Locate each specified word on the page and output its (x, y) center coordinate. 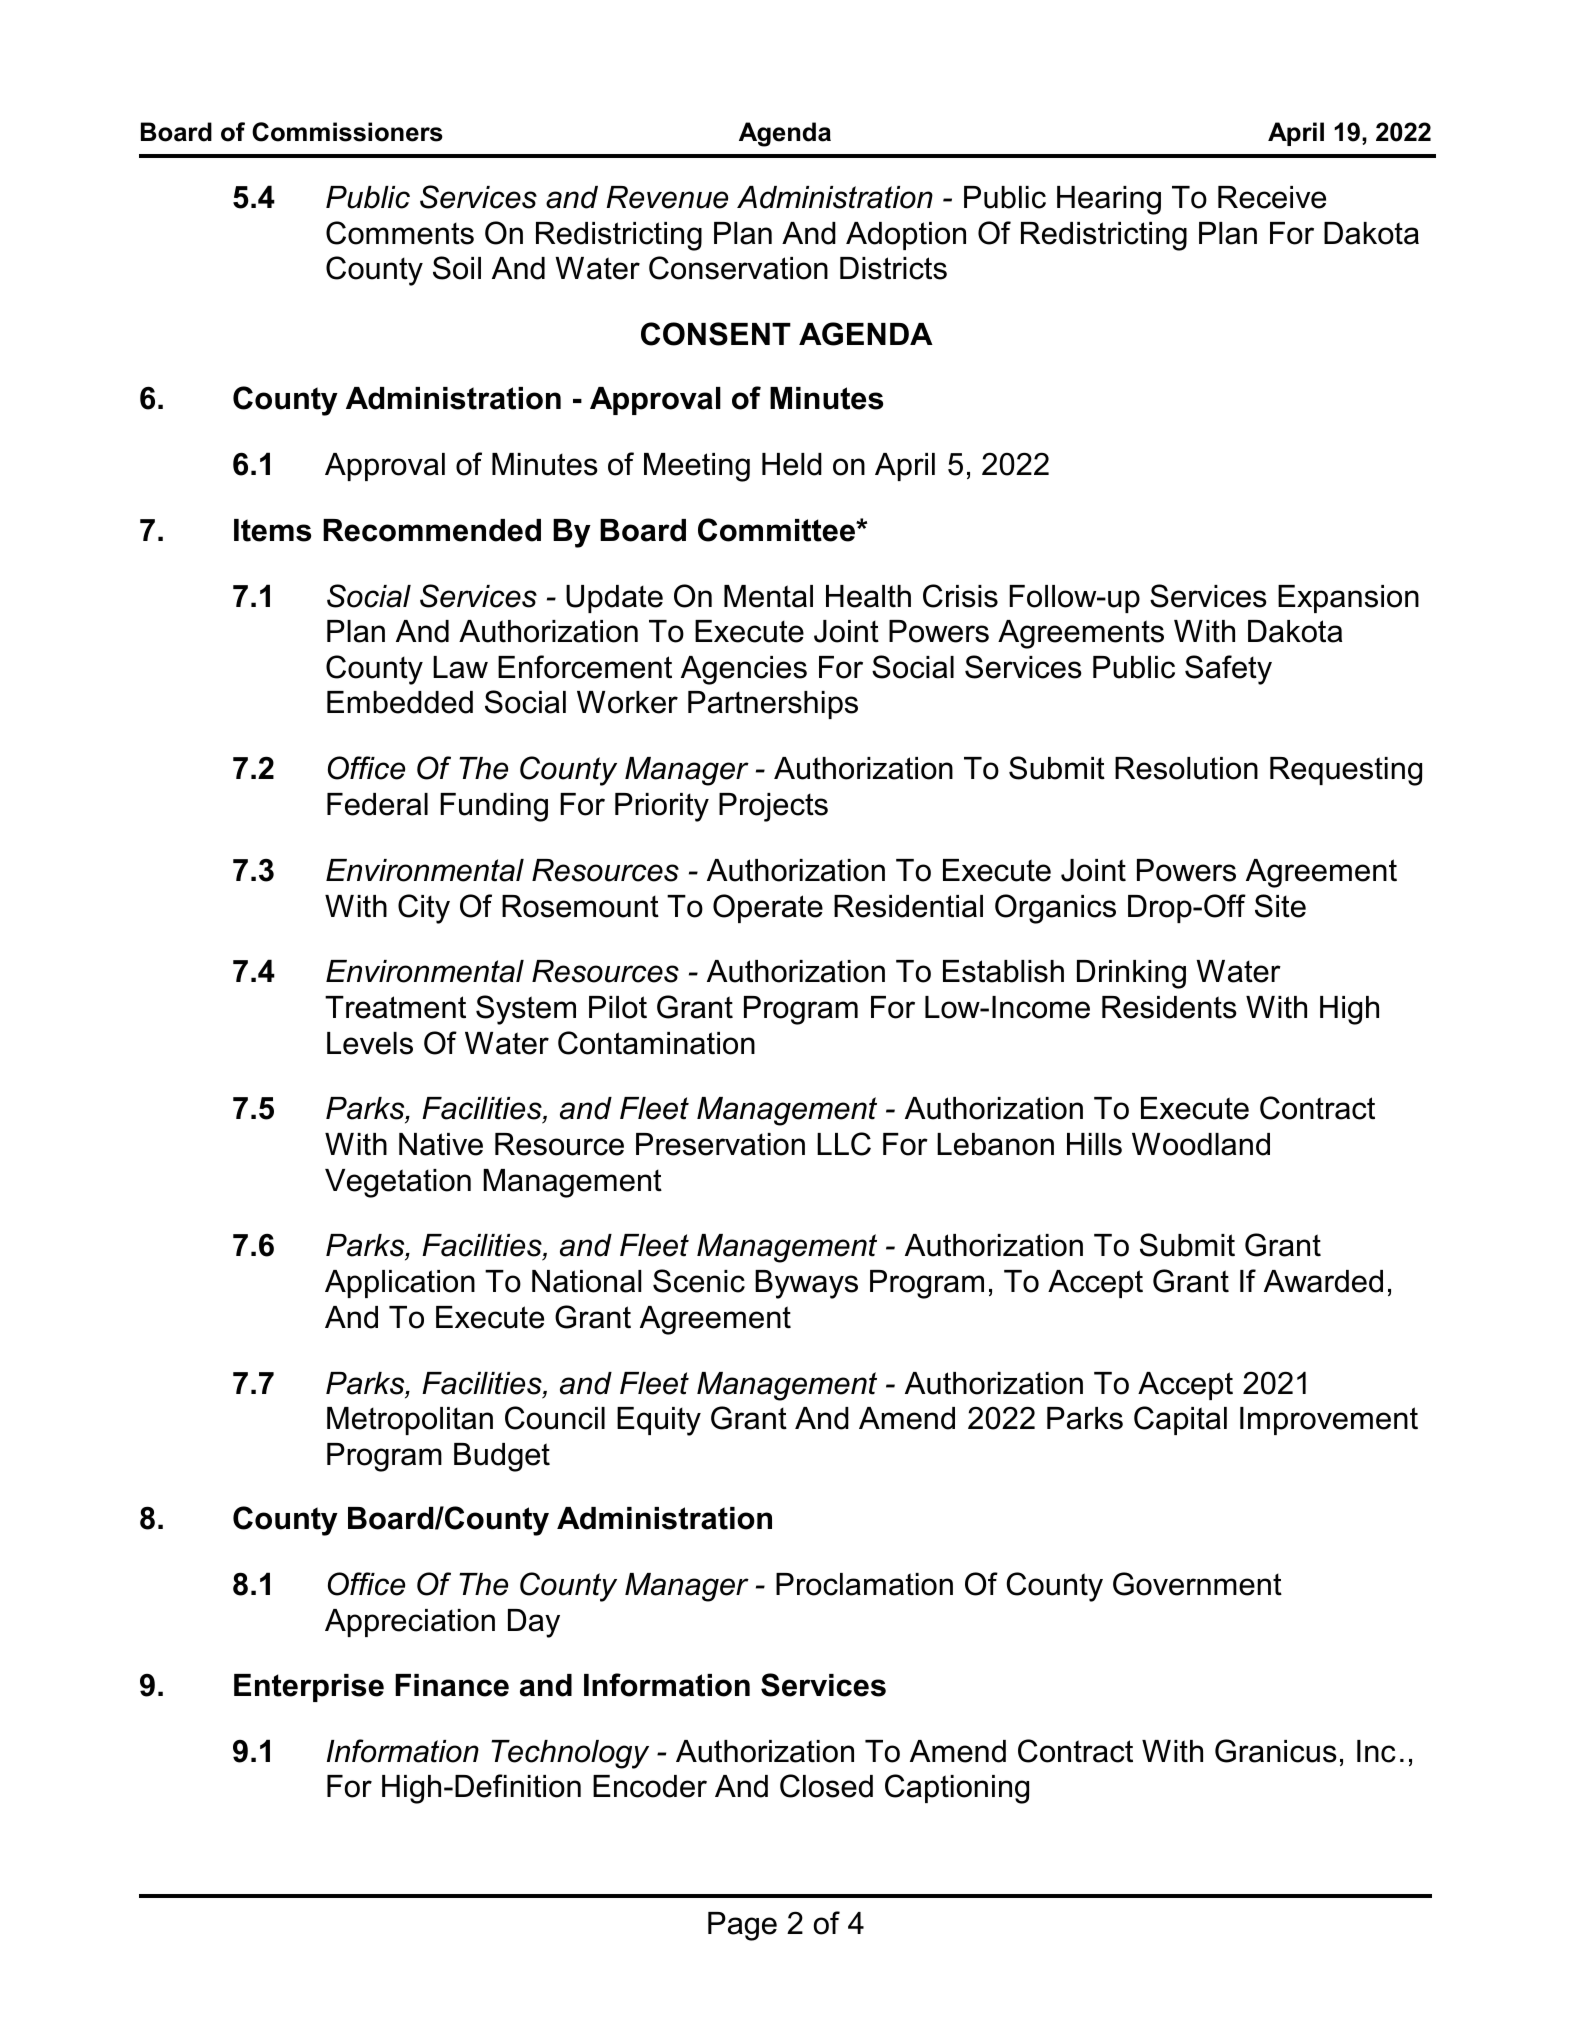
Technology (570, 1754)
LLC (844, 1144)
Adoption (906, 236)
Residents (1169, 1007)
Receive (1272, 197)
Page (742, 1926)
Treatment (395, 1007)
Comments (400, 233)
